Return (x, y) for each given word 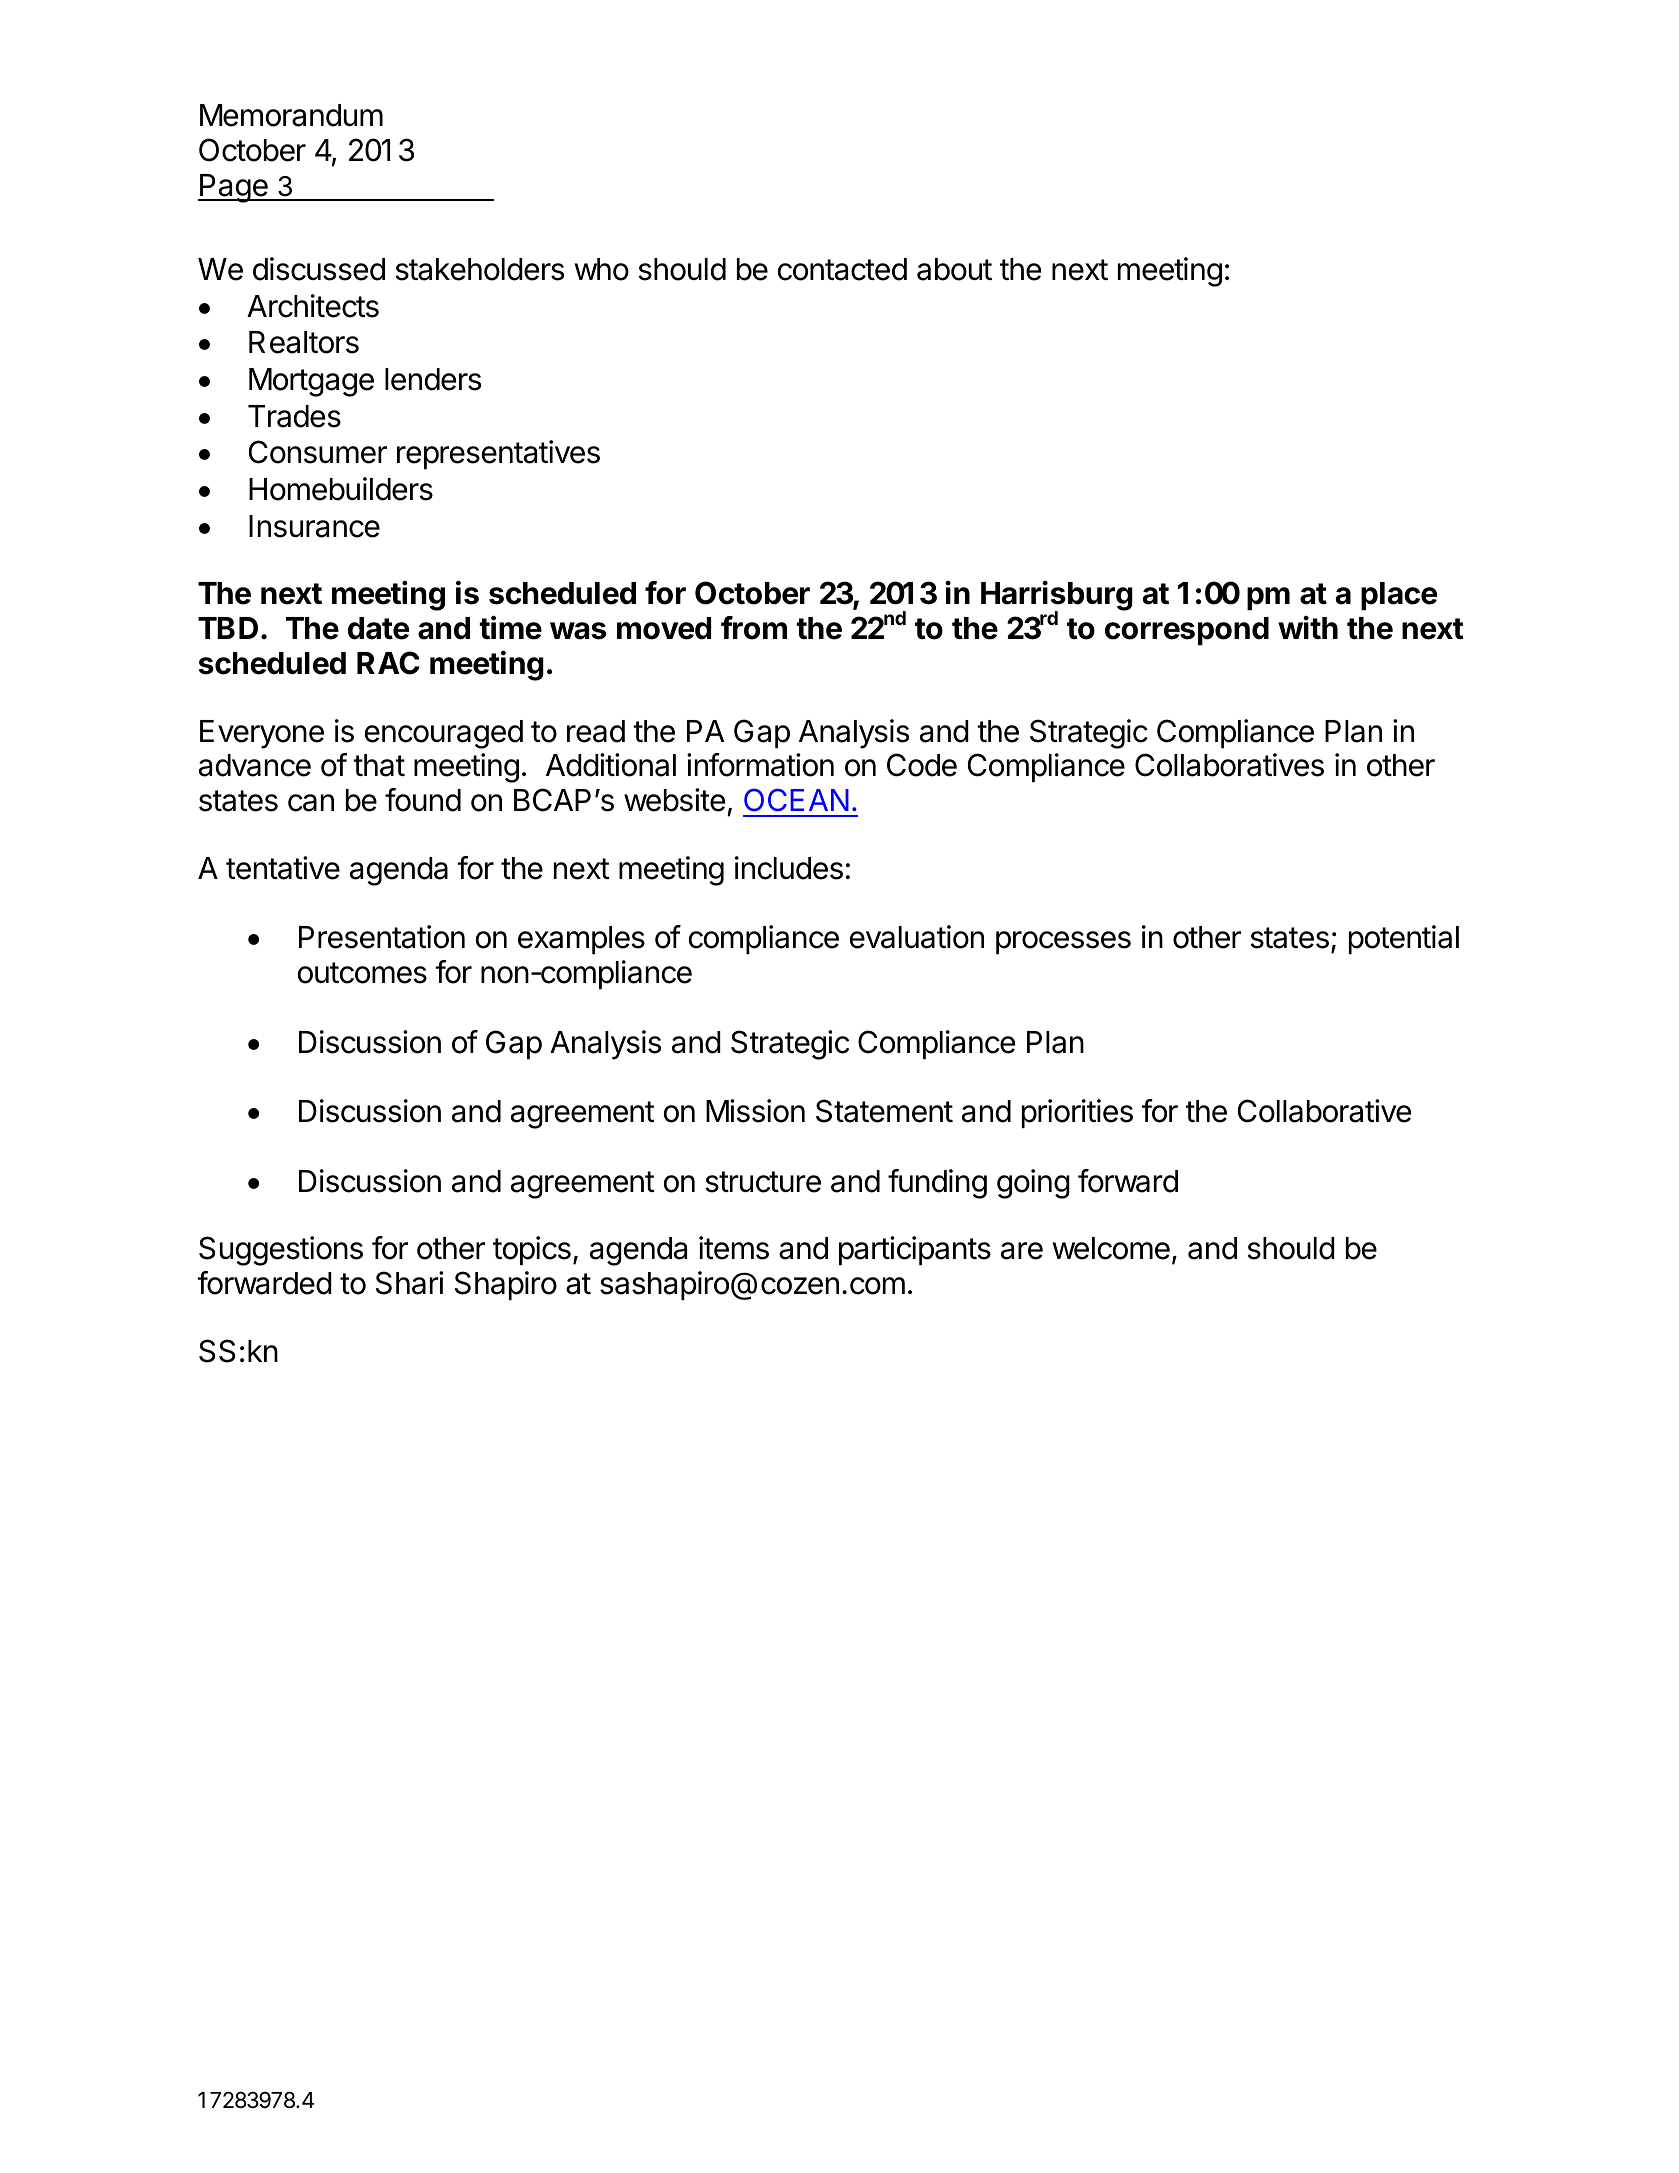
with (1308, 627)
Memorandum (291, 115)
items (734, 1248)
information (760, 765)
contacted (842, 269)
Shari (409, 1283)
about (954, 269)
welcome (1111, 1248)
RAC (388, 663)
